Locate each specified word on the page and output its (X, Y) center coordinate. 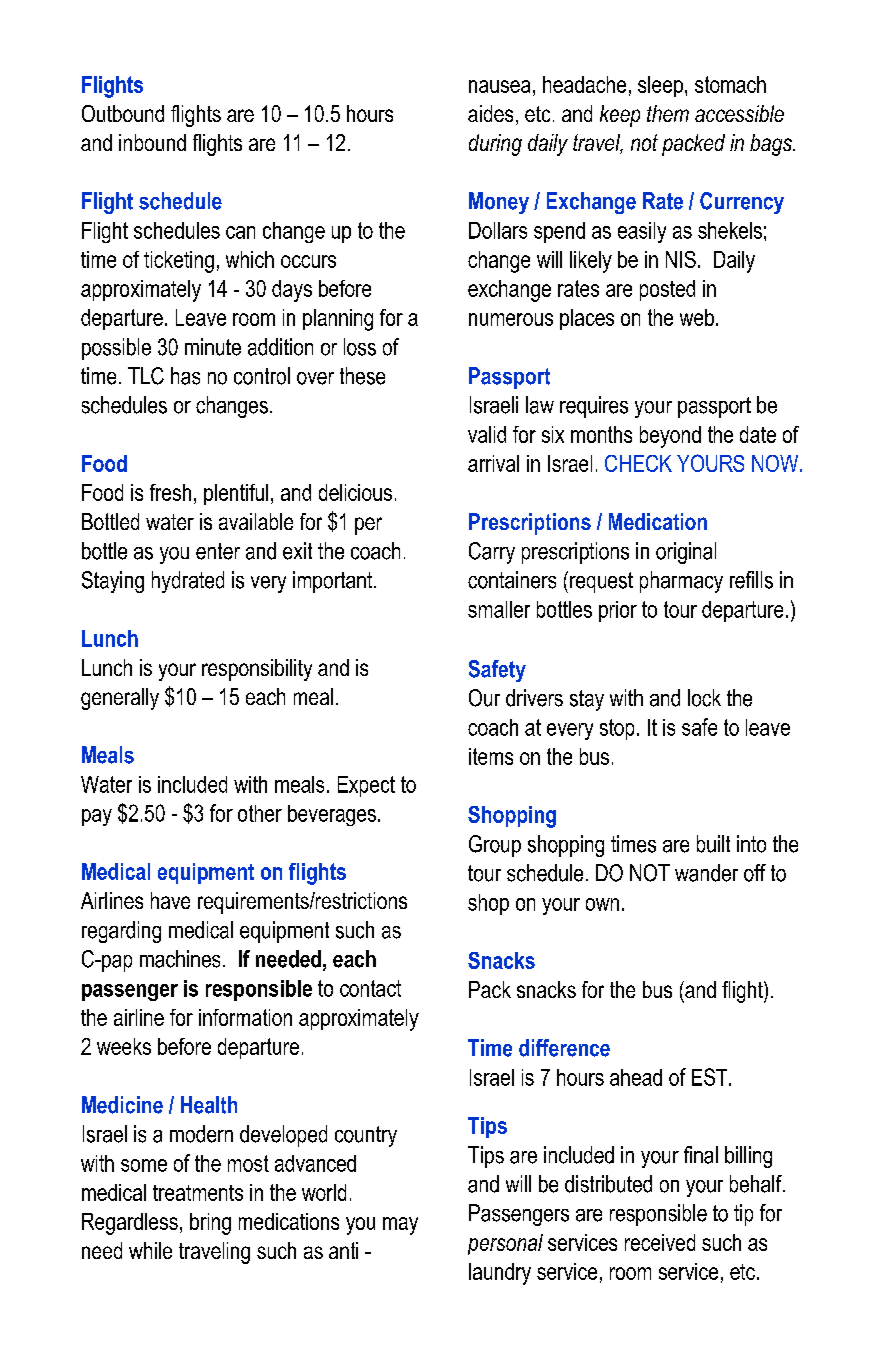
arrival (493, 463)
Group (495, 846)
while (150, 1250)
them (668, 113)
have (170, 900)
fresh (170, 492)
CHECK (638, 463)
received (660, 1242)
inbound (152, 142)
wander (706, 873)
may (400, 1226)
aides (490, 113)
